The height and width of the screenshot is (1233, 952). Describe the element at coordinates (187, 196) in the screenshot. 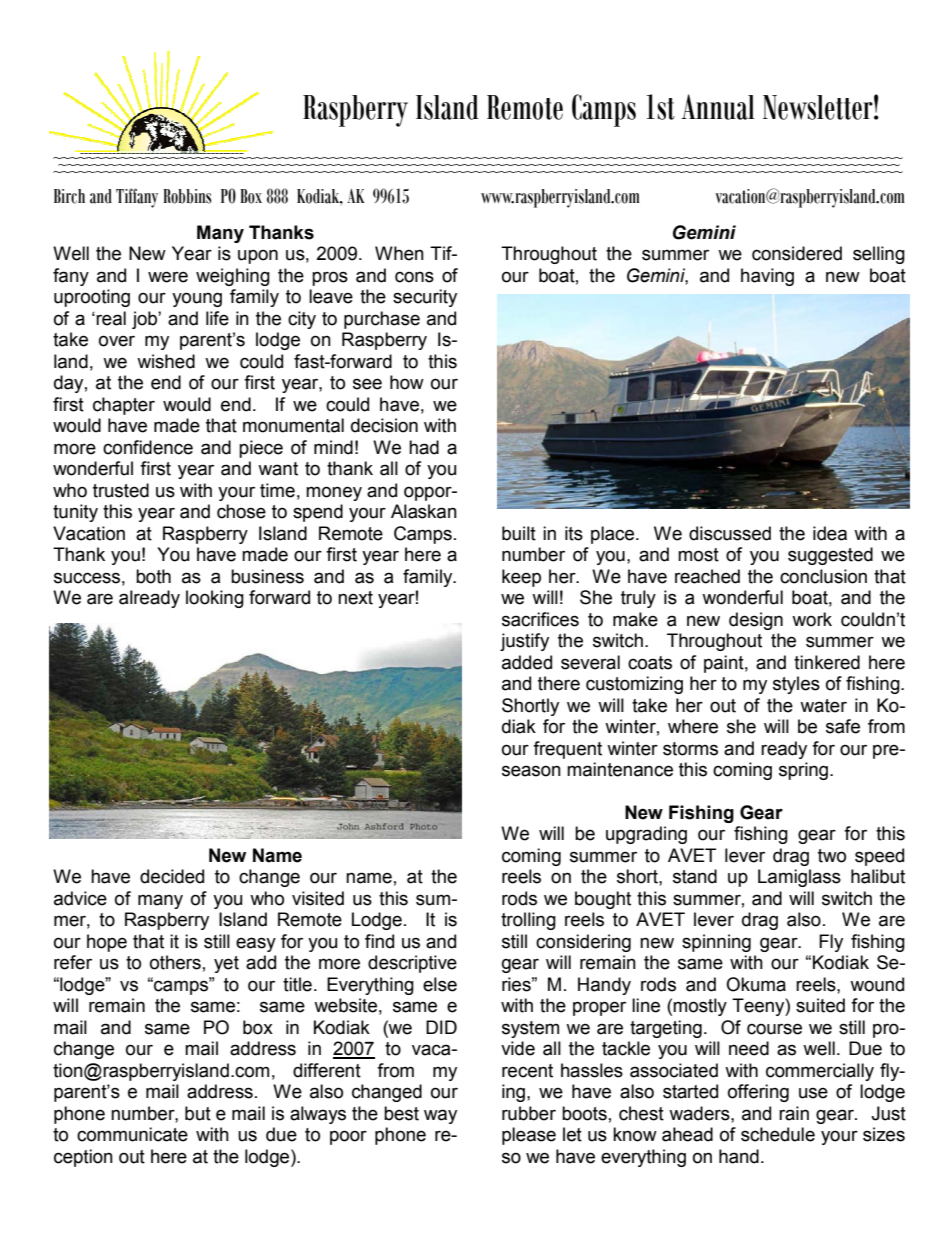

I see `Robbins` at that location.
